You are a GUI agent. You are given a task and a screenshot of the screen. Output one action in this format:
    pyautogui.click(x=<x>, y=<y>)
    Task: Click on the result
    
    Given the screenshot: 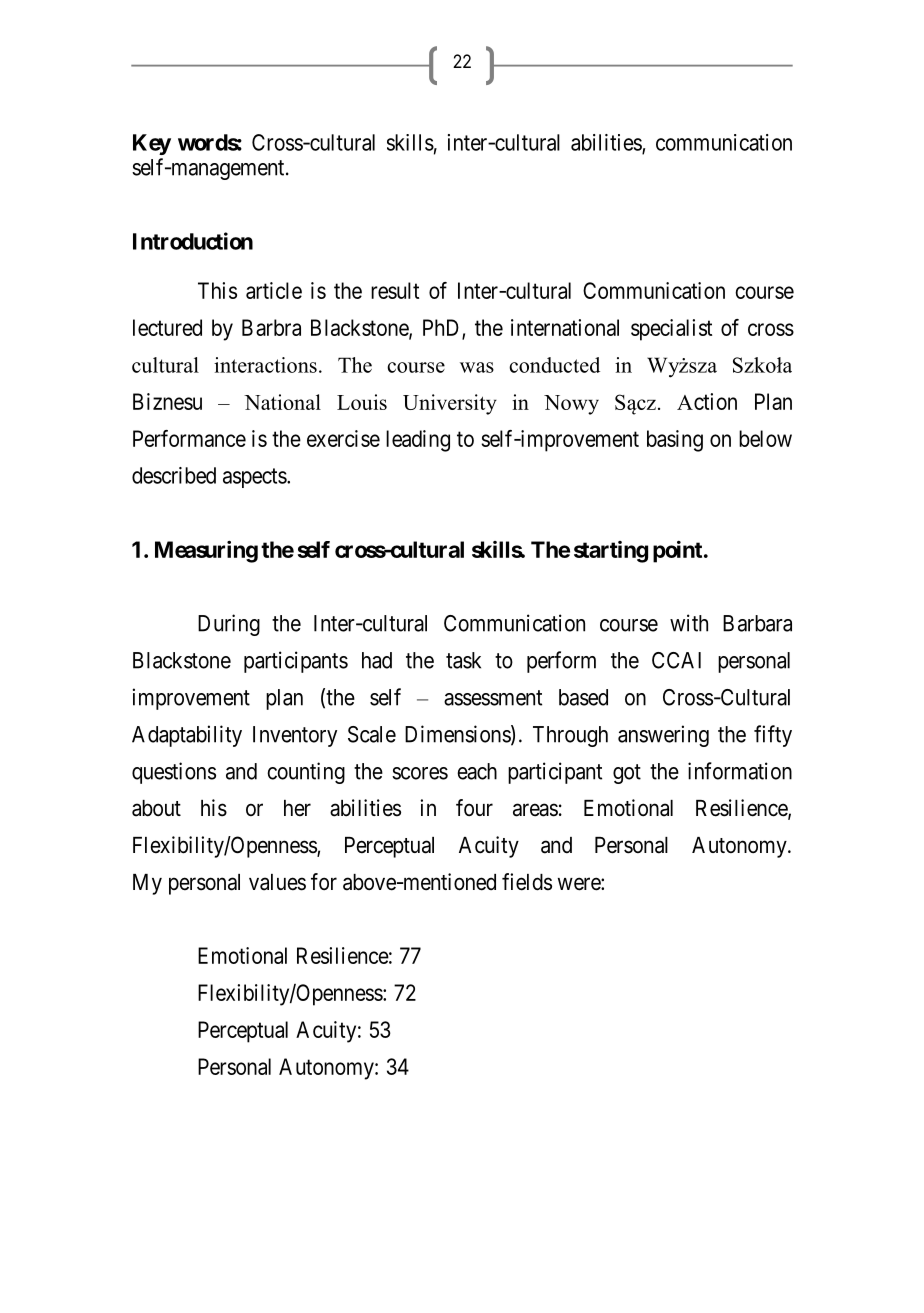 What is the action you would take?
    pyautogui.click(x=395, y=290)
